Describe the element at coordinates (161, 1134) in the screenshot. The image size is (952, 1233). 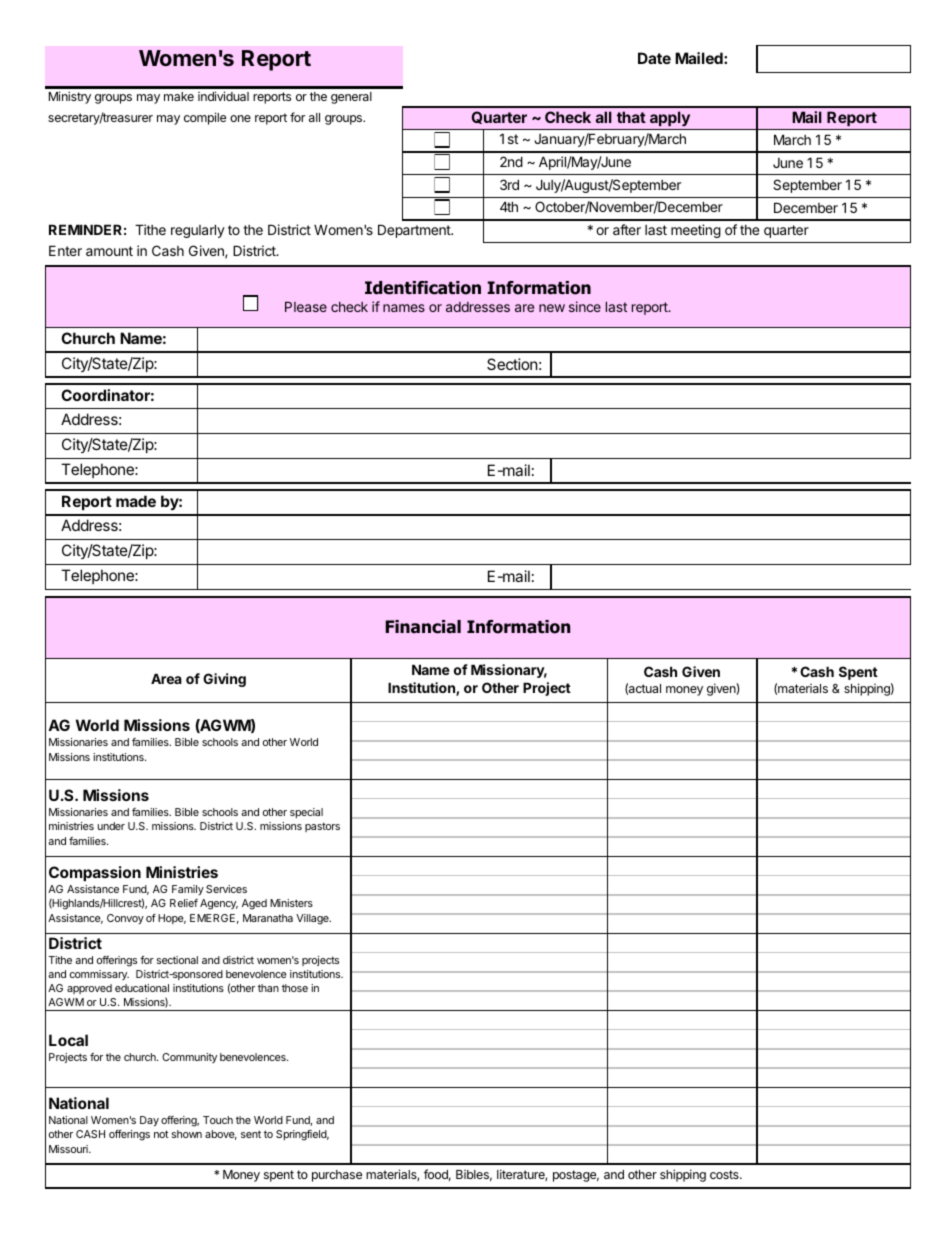
I see `not` at that location.
